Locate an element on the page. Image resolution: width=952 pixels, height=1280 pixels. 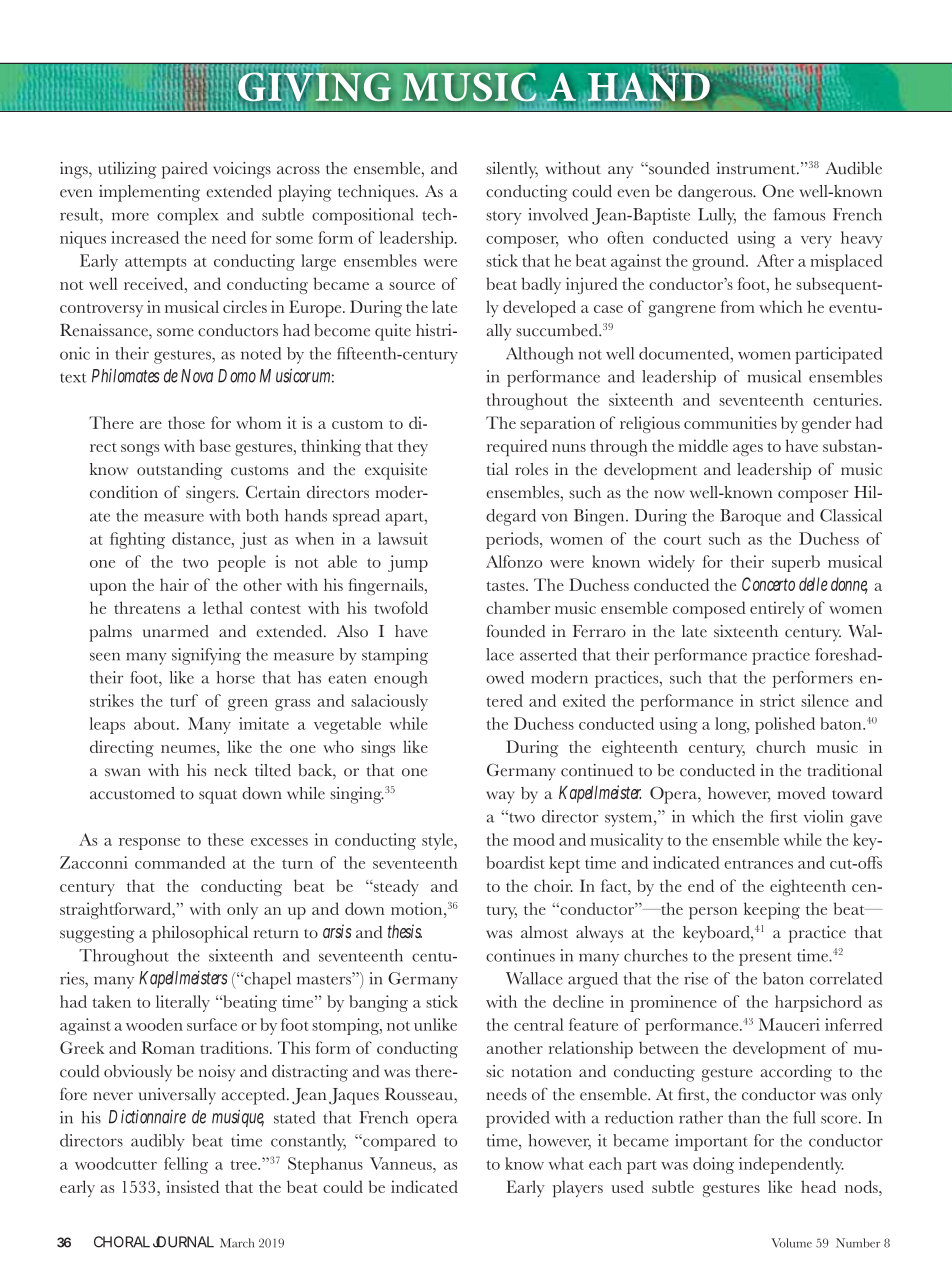
players is located at coordinates (578, 1189).
